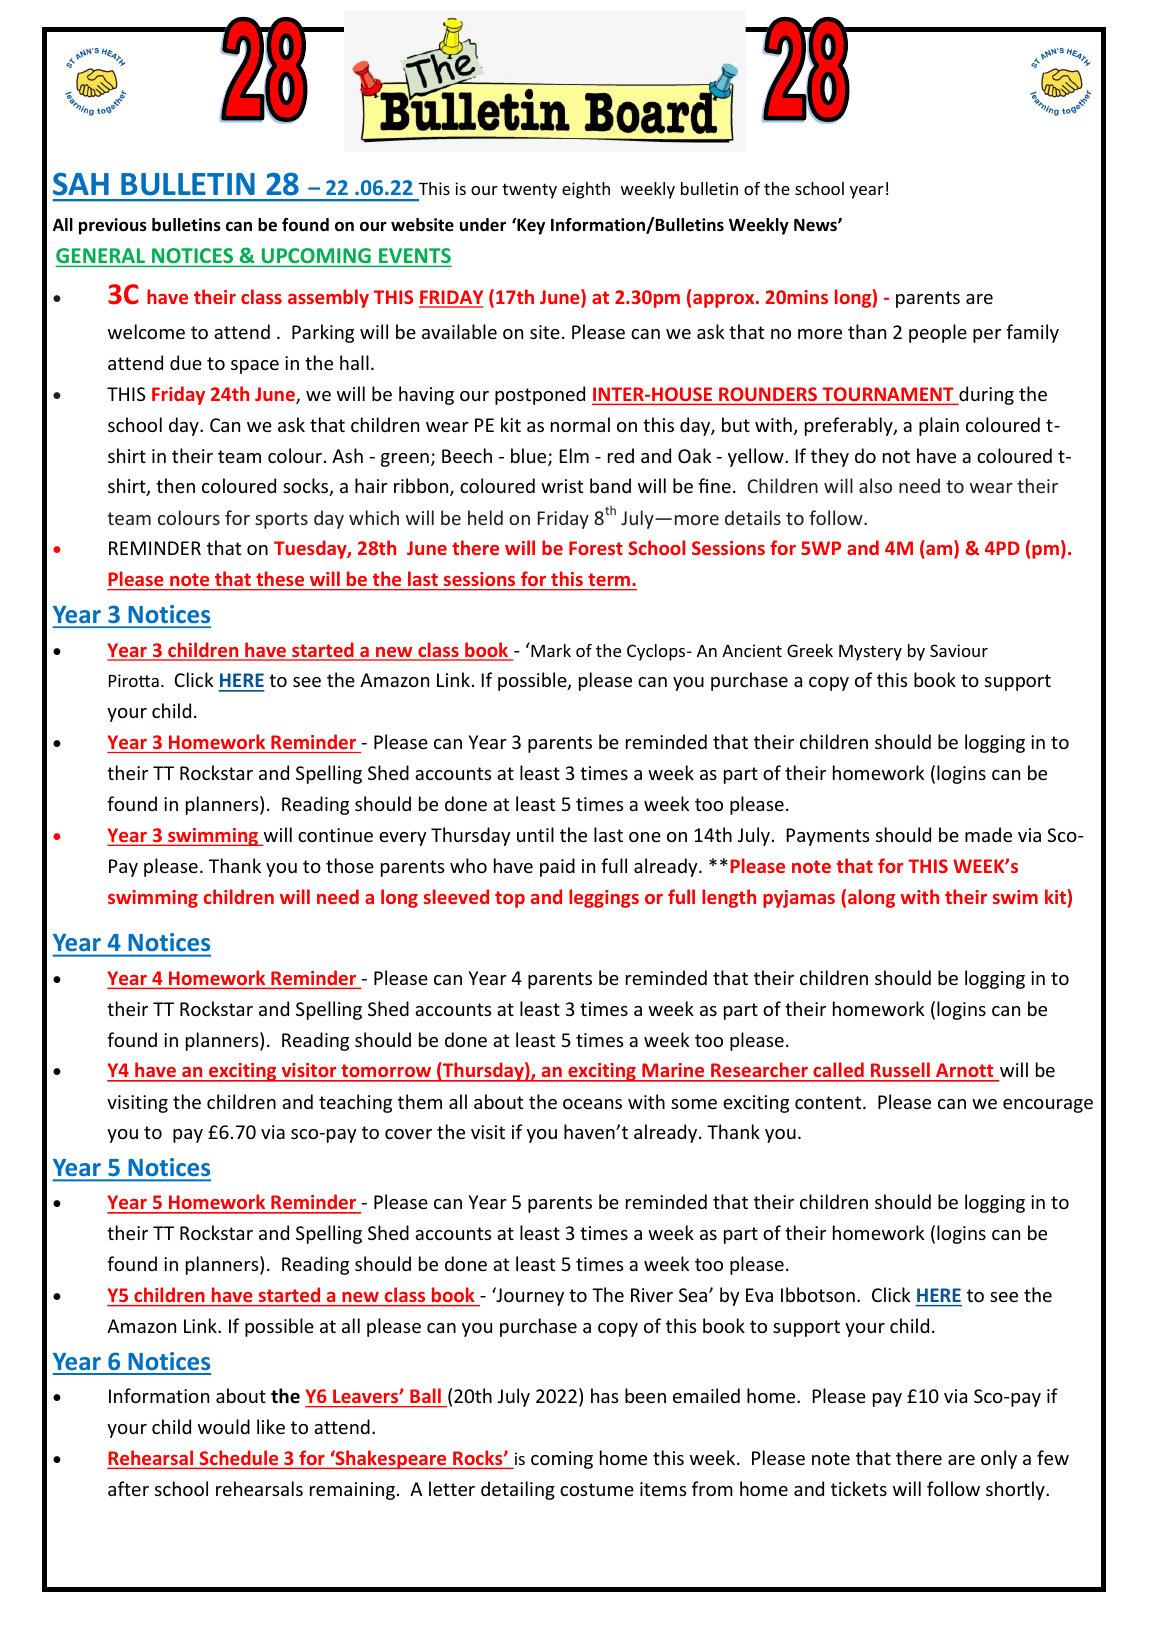  Describe the element at coordinates (597, 1489) in the image. I see `costume` at that location.
